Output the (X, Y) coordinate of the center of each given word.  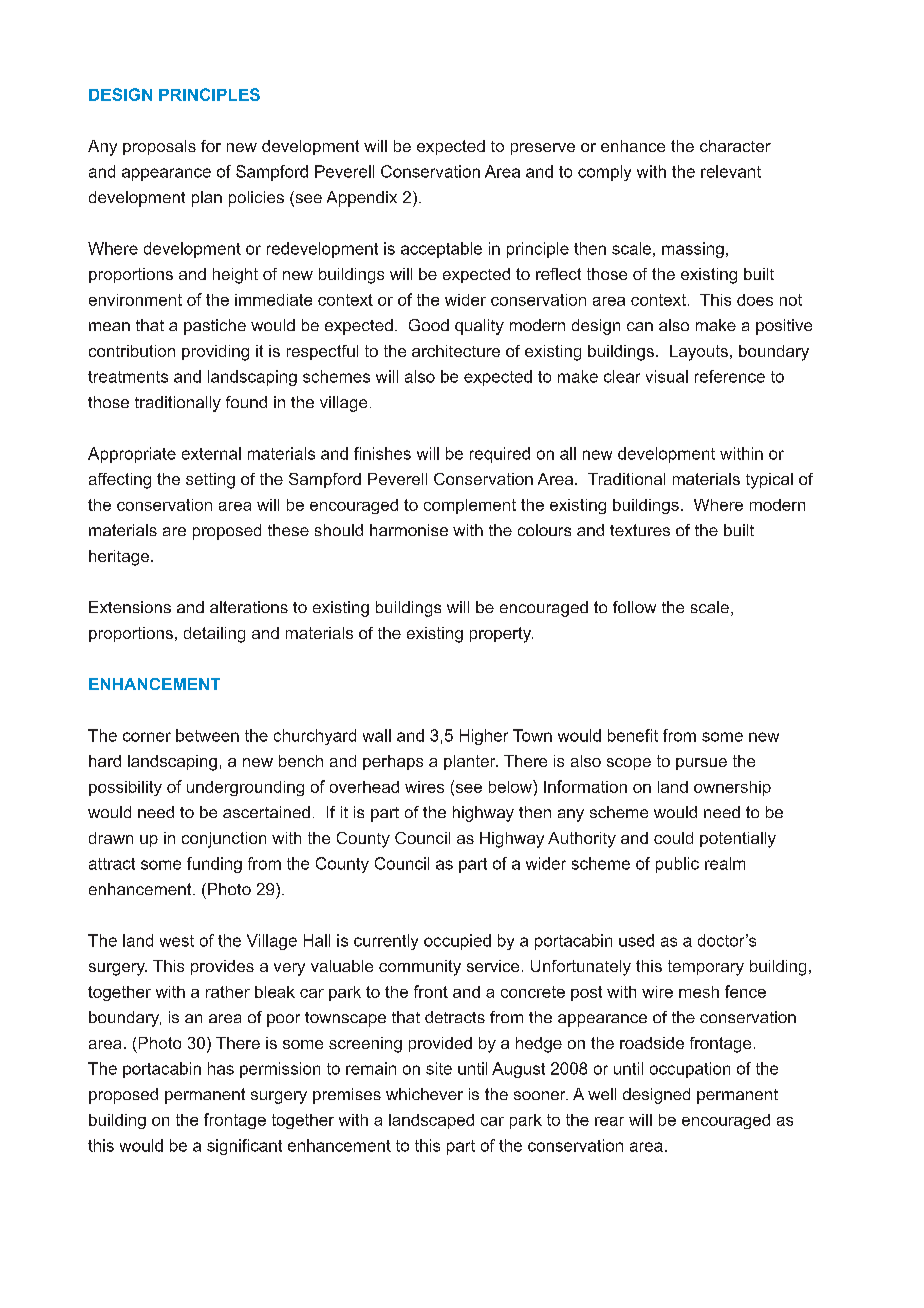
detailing (214, 635)
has (221, 1068)
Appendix (362, 199)
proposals (159, 147)
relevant (731, 171)
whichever (424, 1094)
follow (634, 607)
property (501, 635)
